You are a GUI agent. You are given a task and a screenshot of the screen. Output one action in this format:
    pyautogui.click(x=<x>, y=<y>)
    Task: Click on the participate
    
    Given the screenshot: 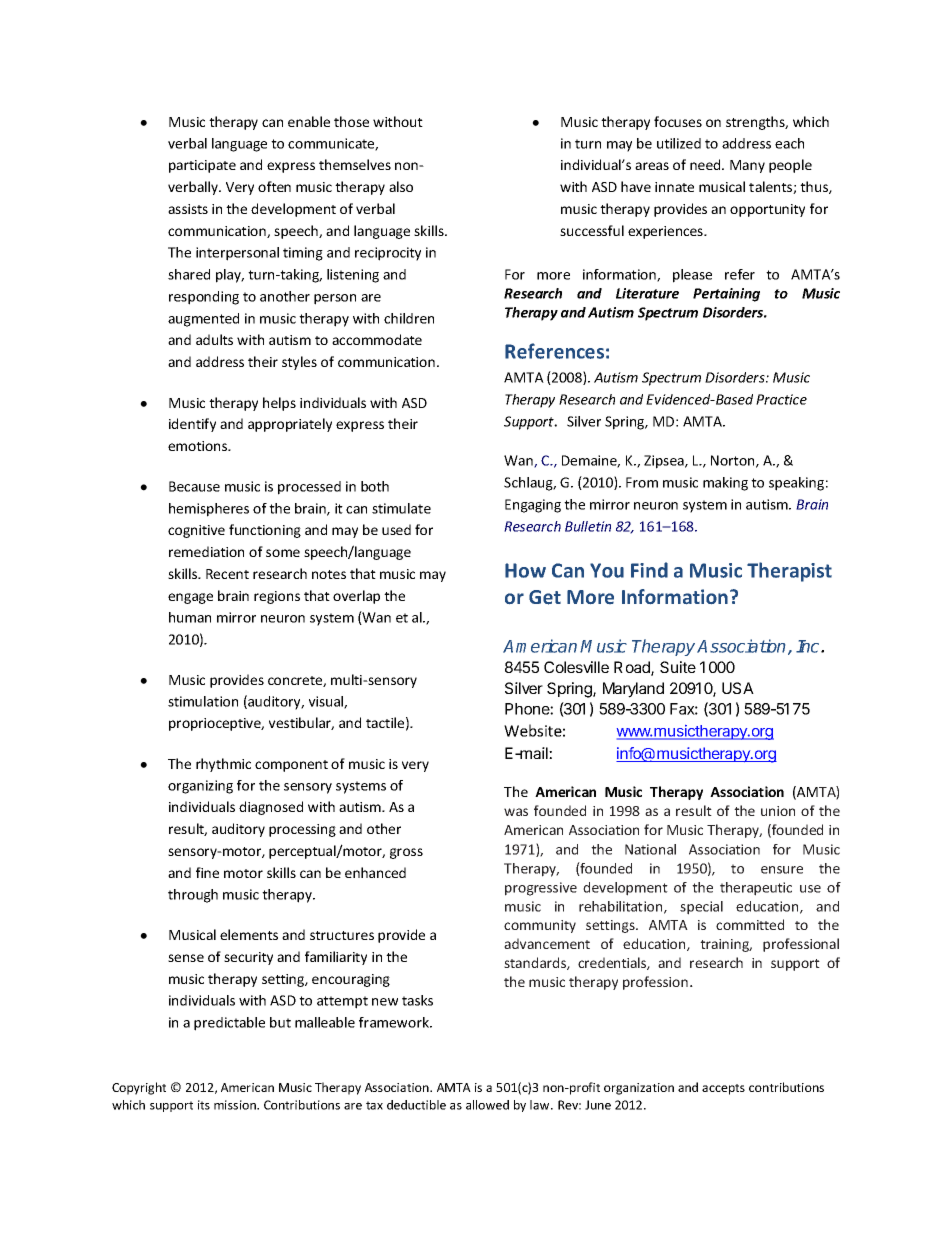 What is the action you would take?
    pyautogui.click(x=202, y=166)
